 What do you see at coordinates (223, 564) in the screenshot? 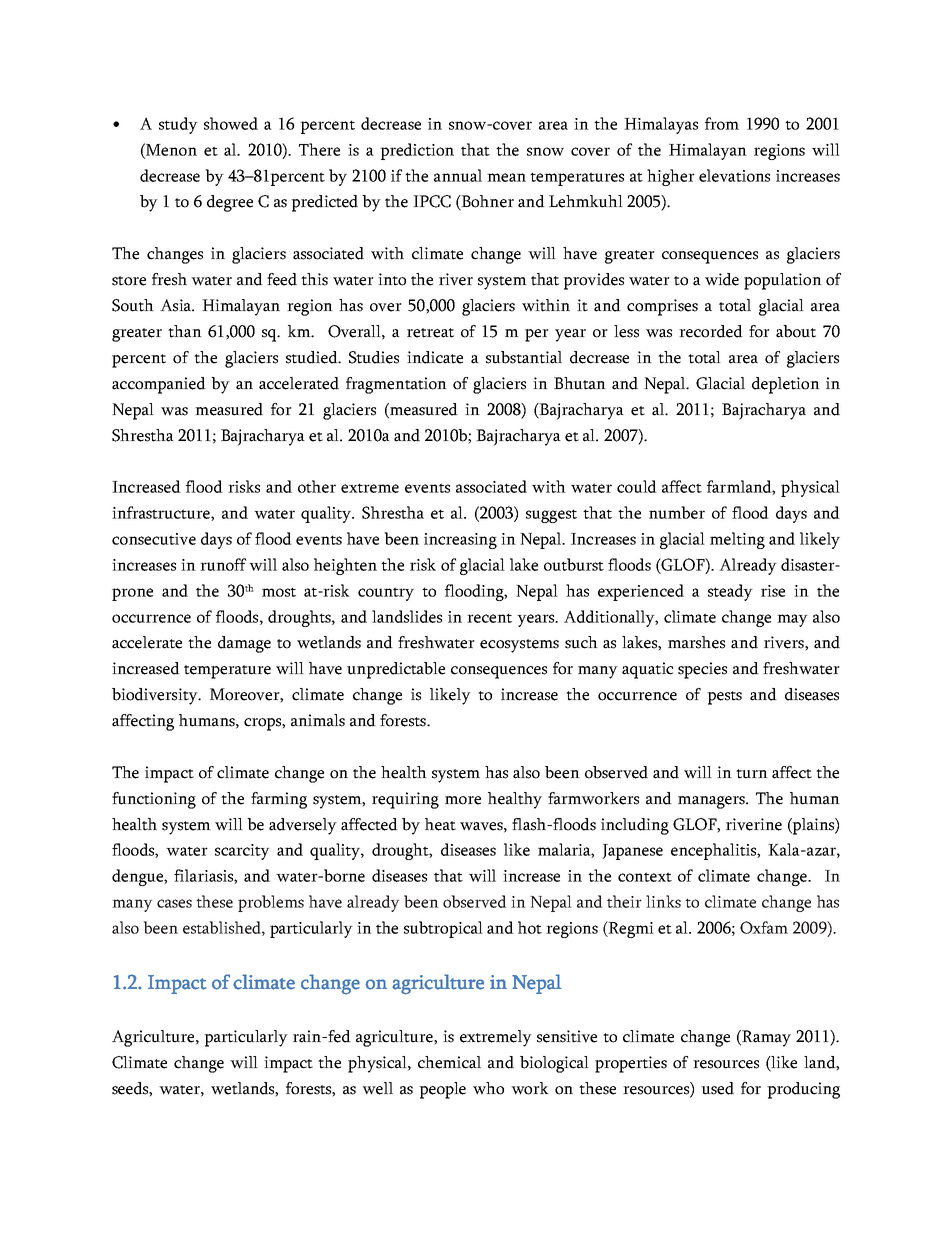
I see `runoff` at bounding box center [223, 564].
